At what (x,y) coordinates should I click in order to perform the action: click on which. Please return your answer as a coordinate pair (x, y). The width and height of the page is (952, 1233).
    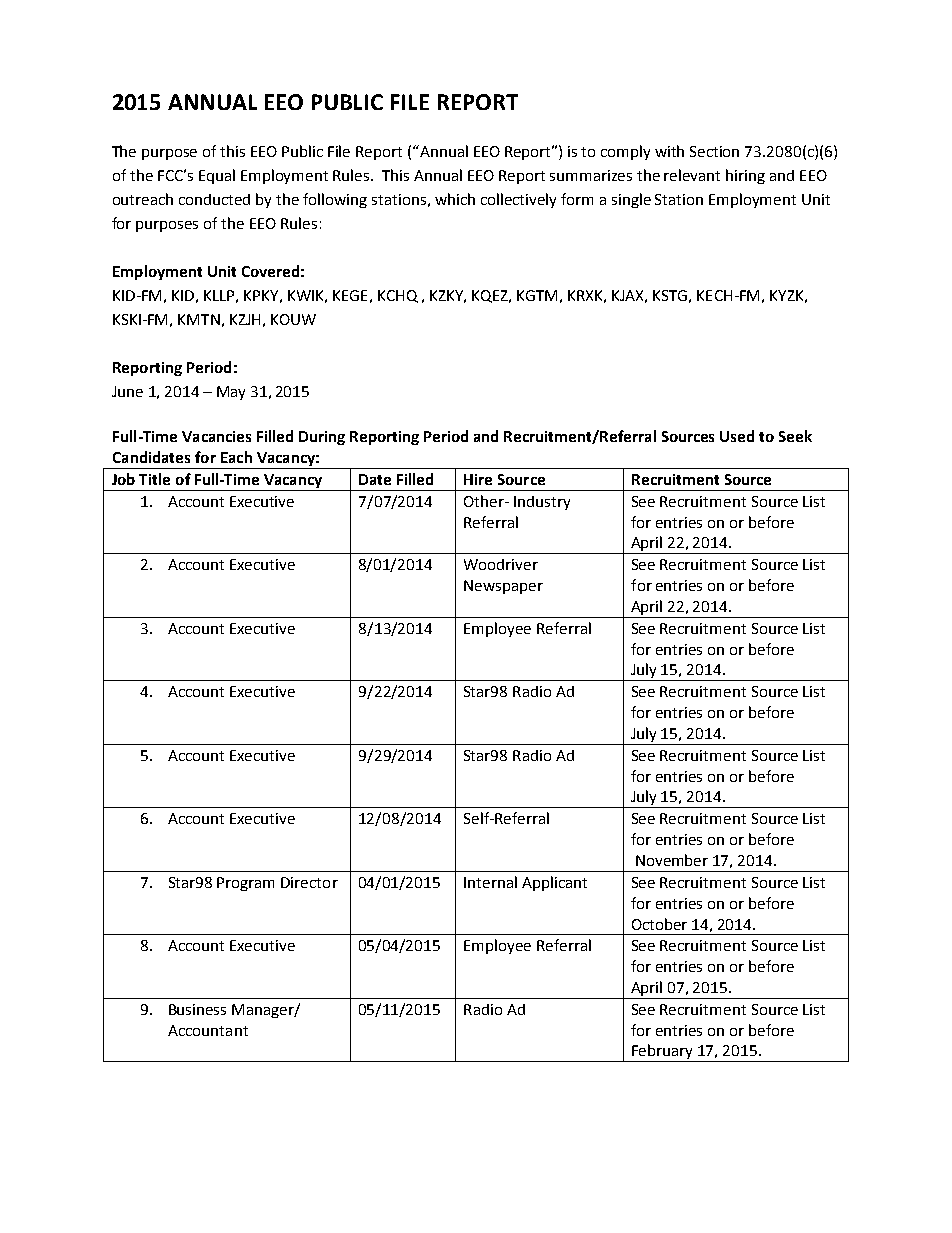
    Looking at the image, I should click on (455, 199).
